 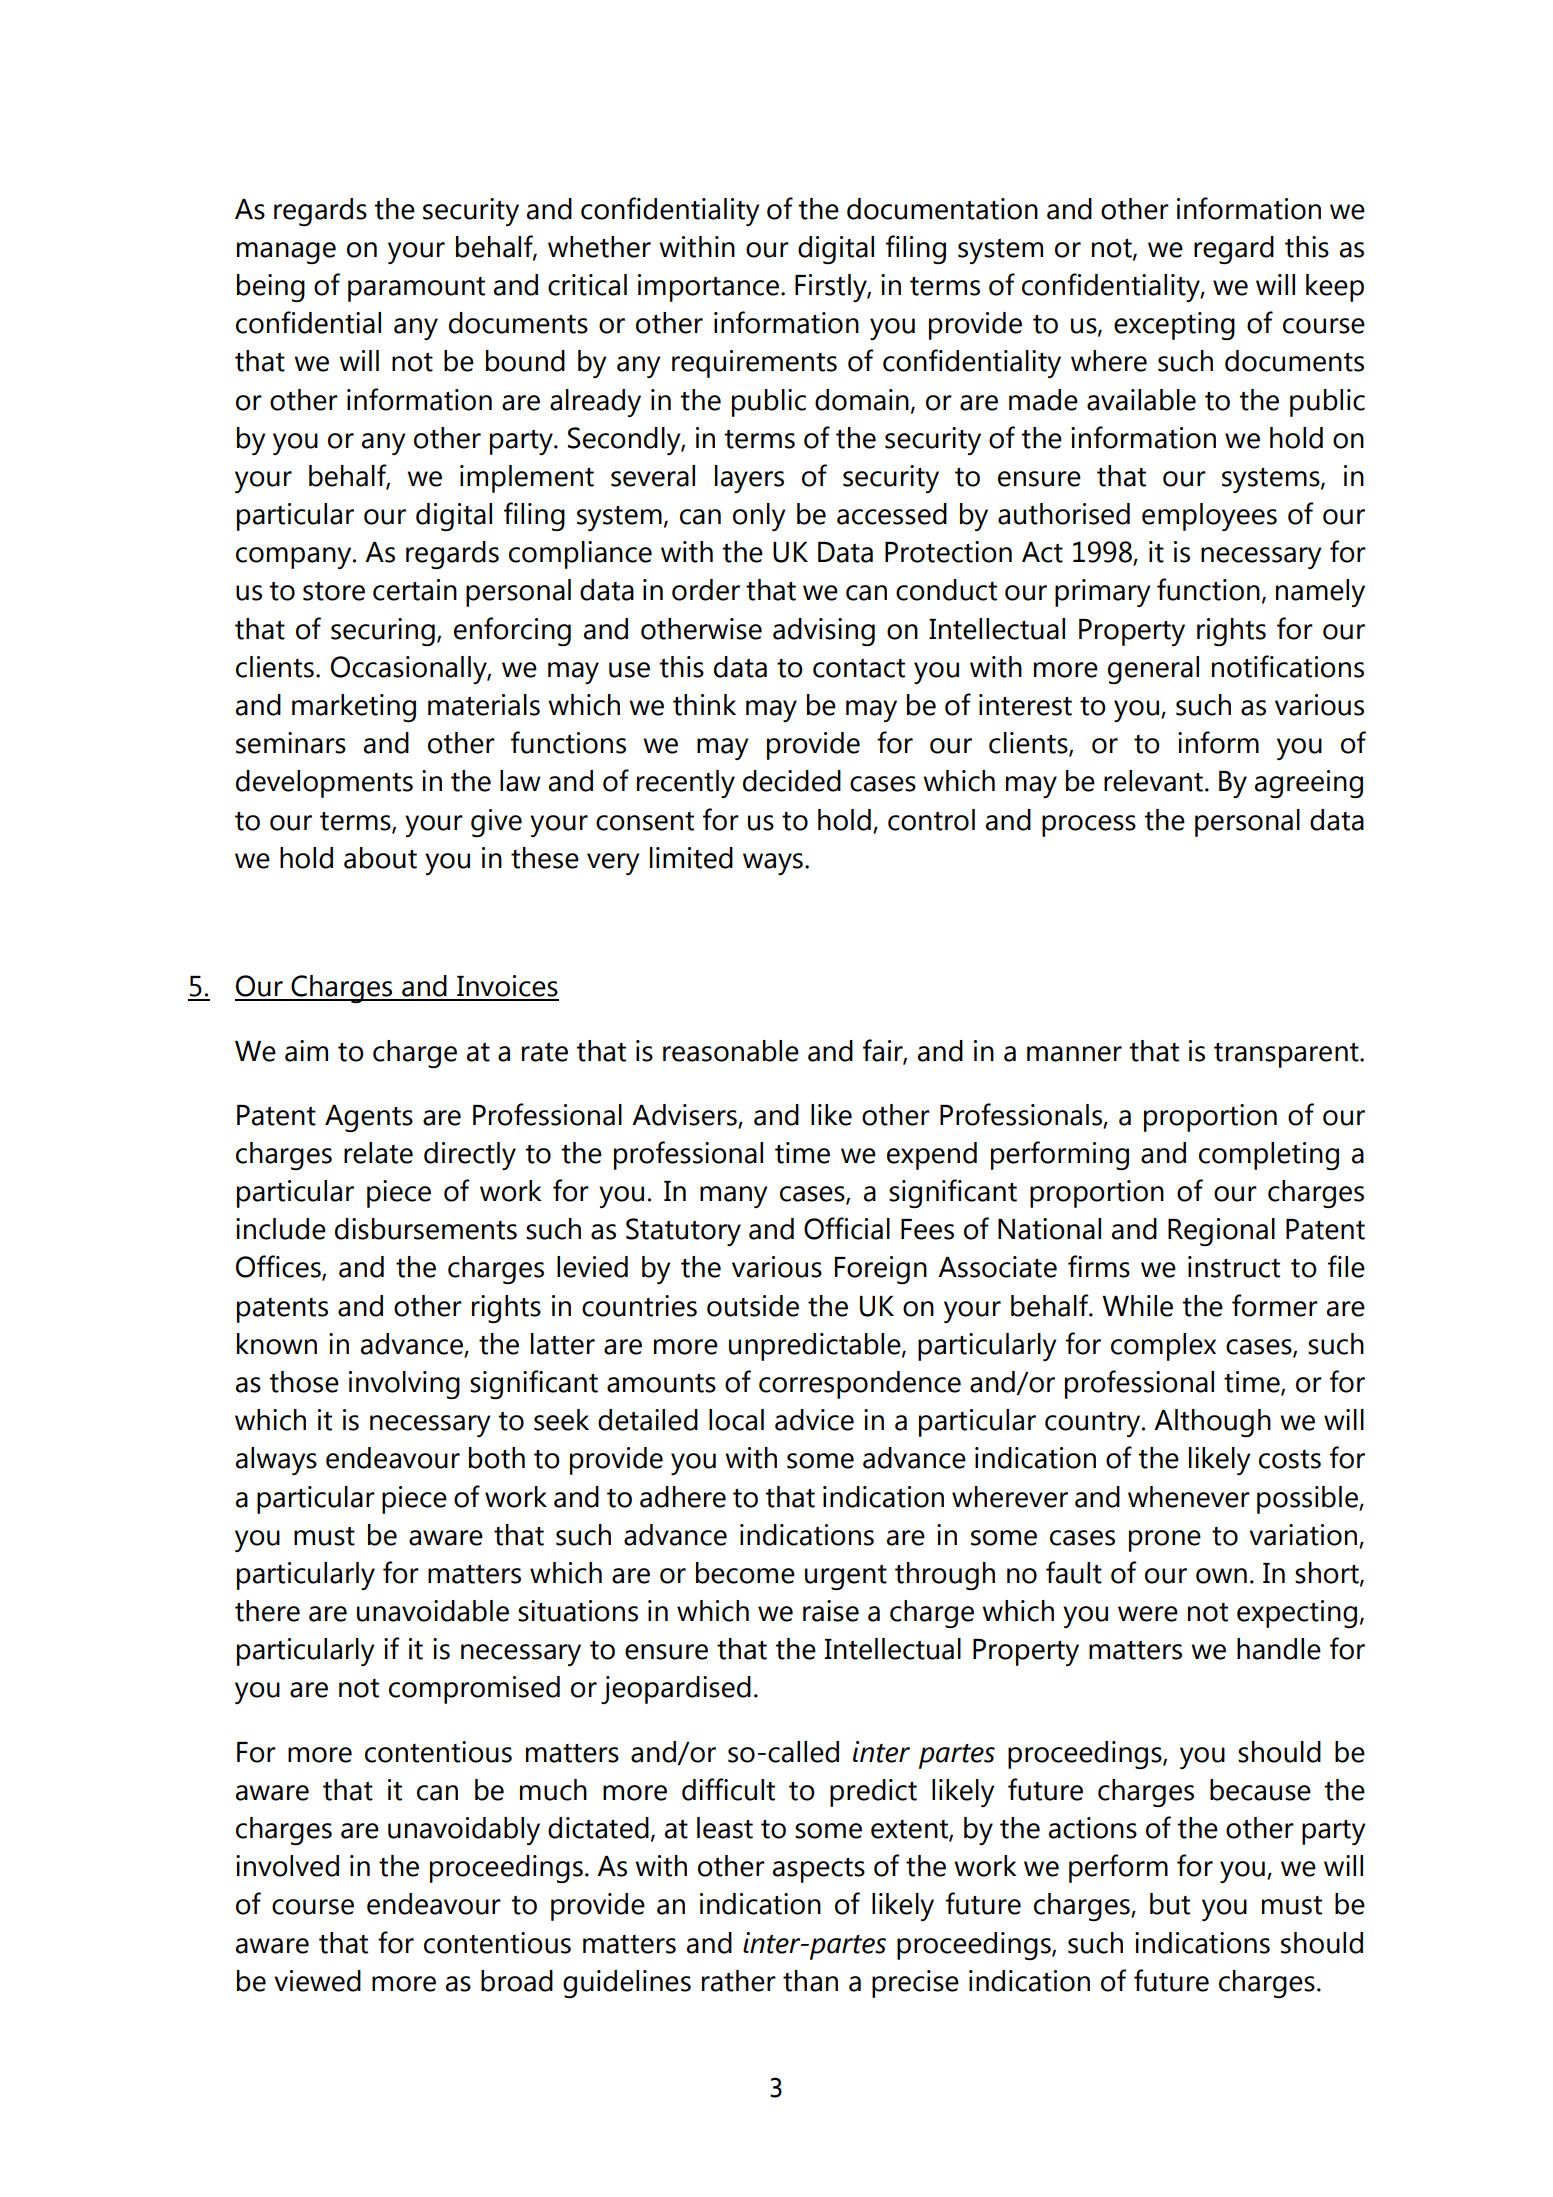 What do you see at coordinates (731, 1051) in the document?
I see `reasonable` at bounding box center [731, 1051].
